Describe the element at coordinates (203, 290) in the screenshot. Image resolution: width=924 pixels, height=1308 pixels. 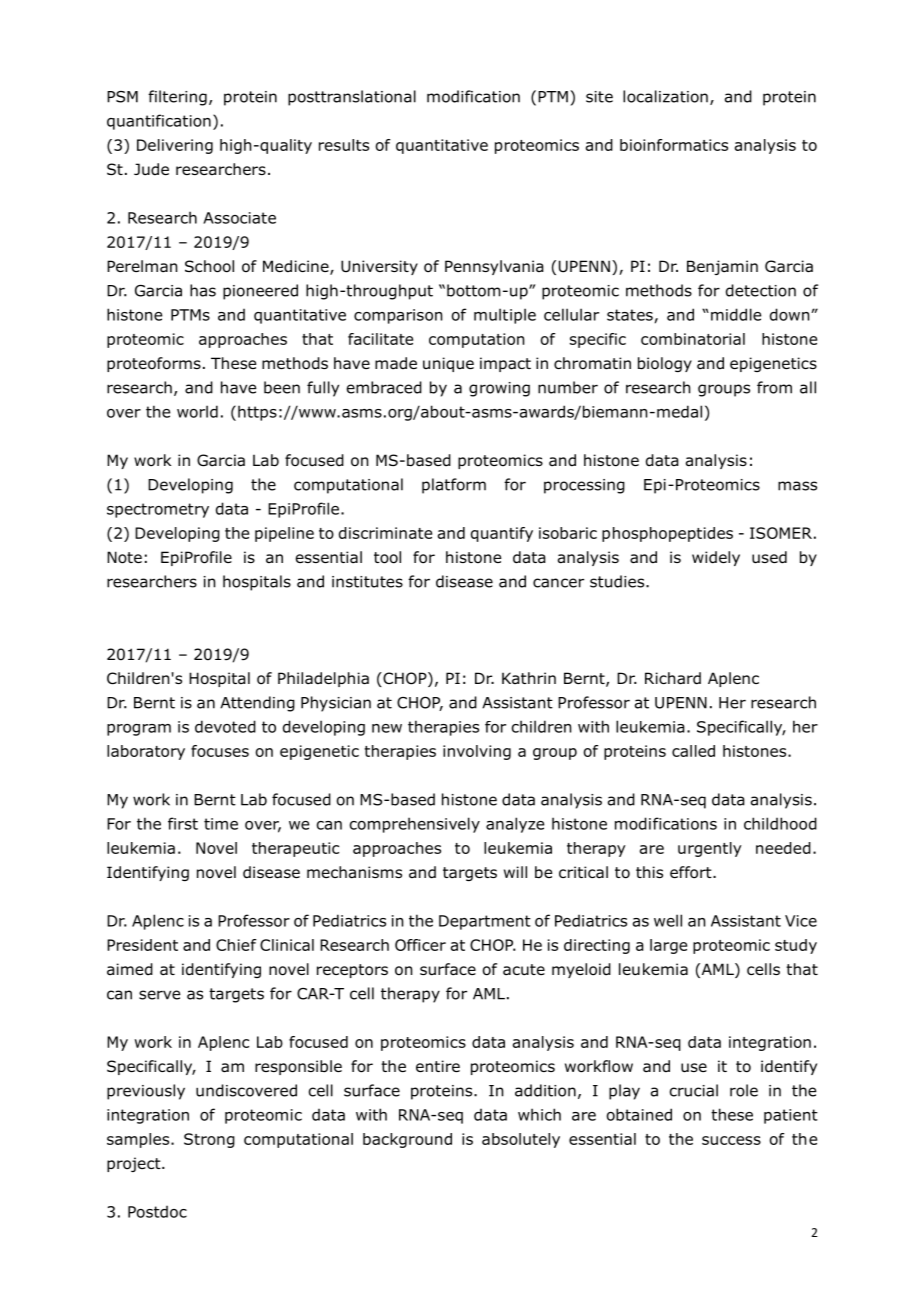
I see `has` at that location.
